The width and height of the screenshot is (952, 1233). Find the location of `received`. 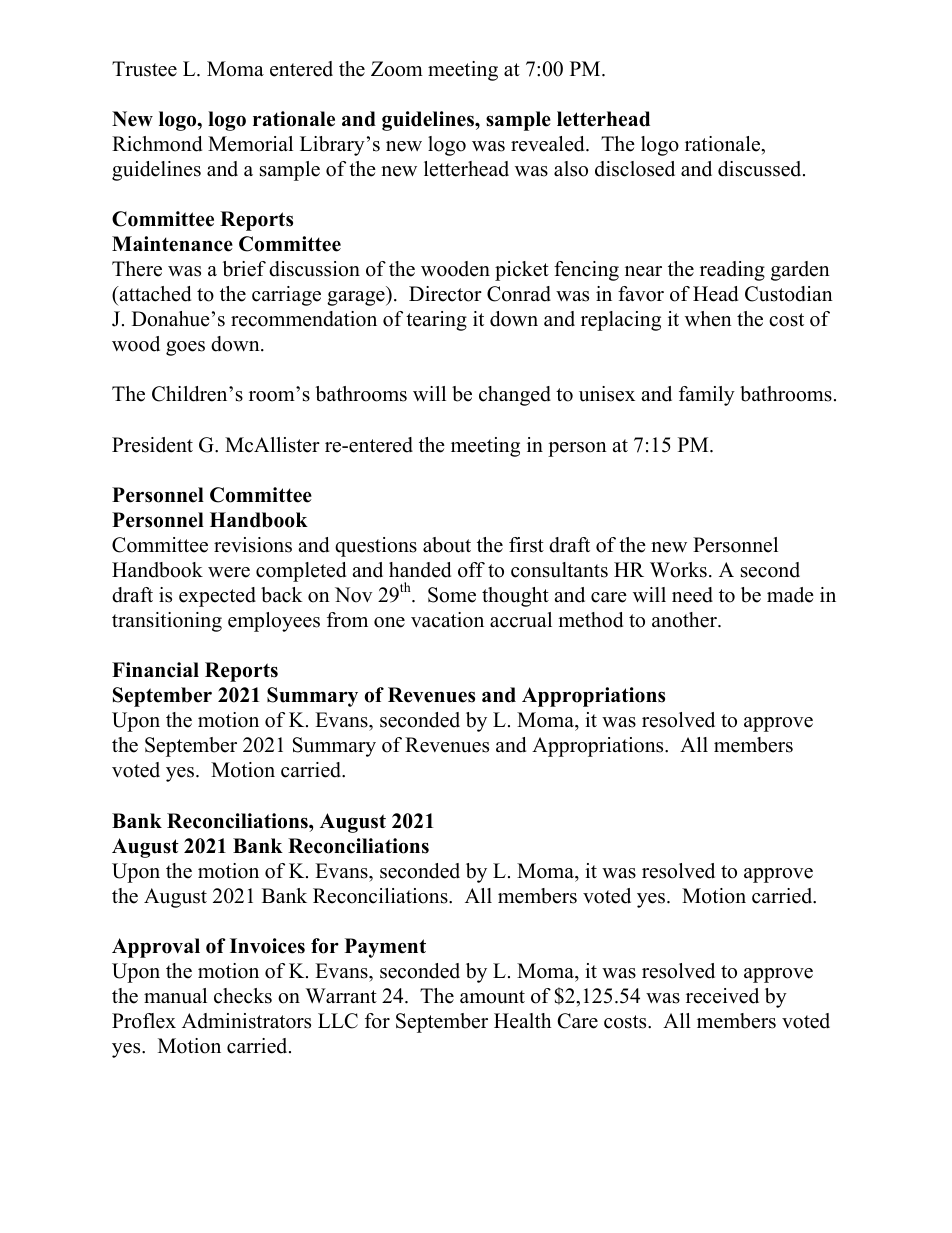

received is located at coordinates (722, 996).
